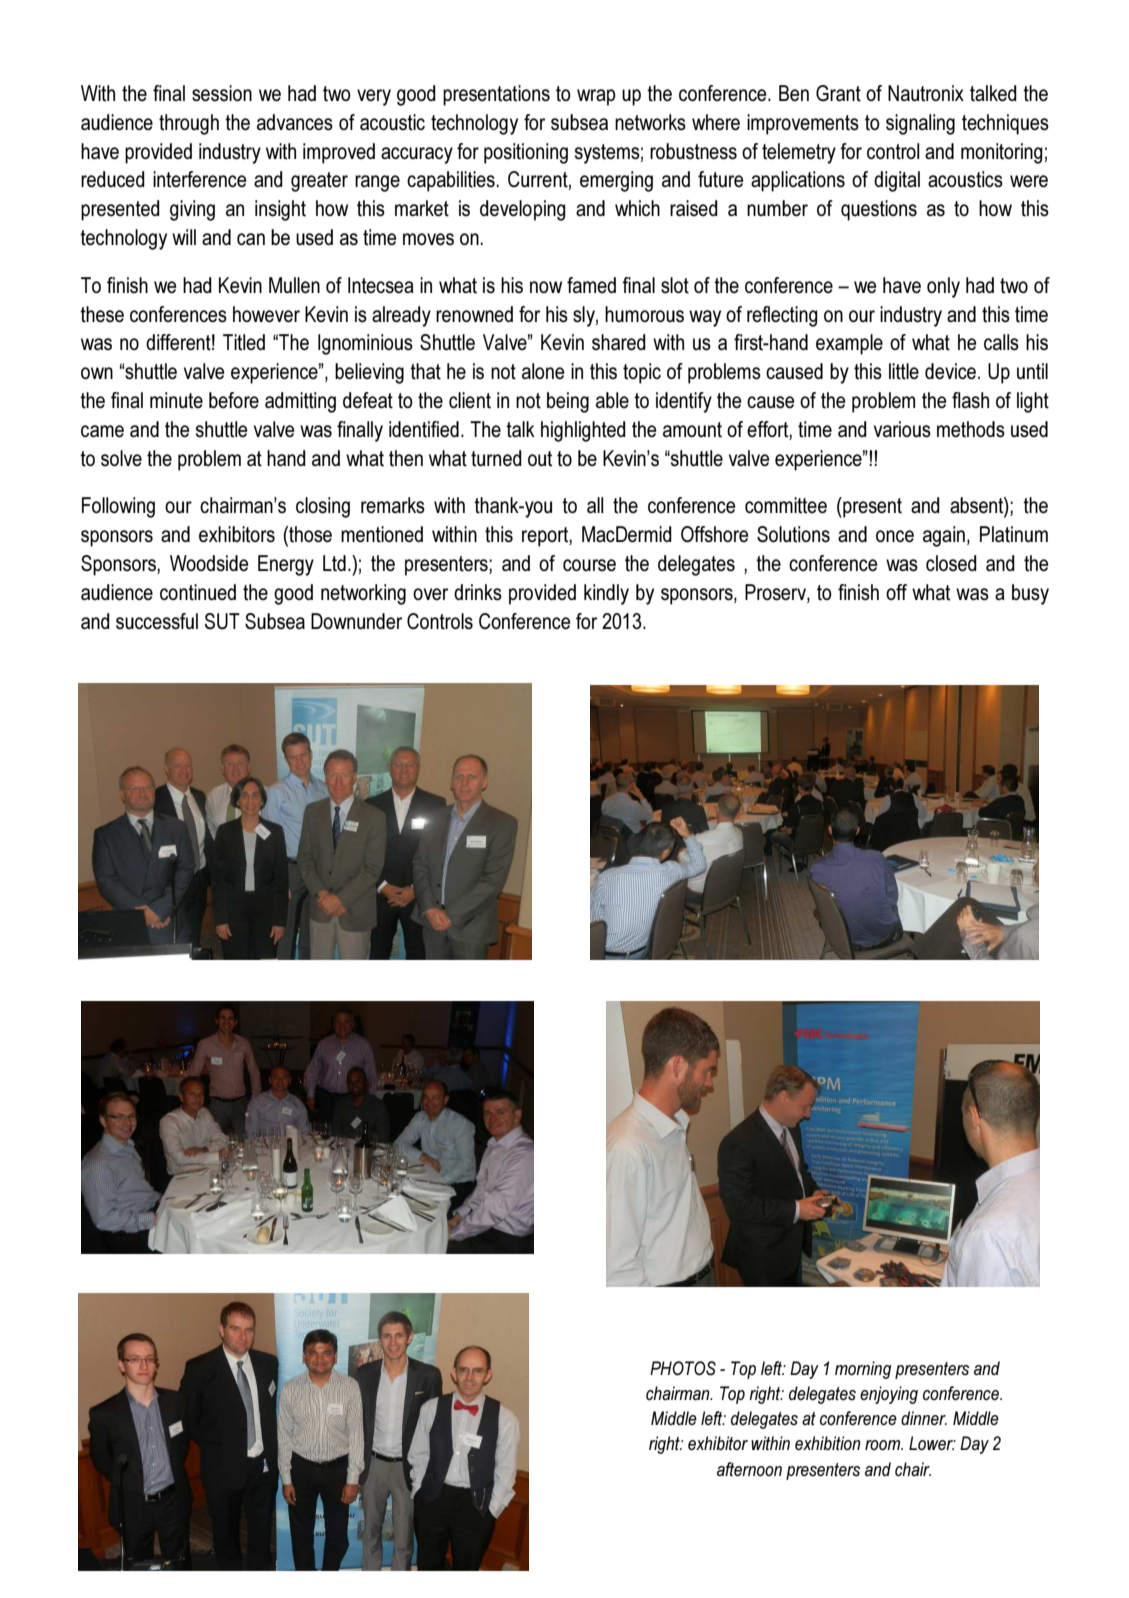 The image size is (1129, 1598). I want to click on through, so click(189, 124).
